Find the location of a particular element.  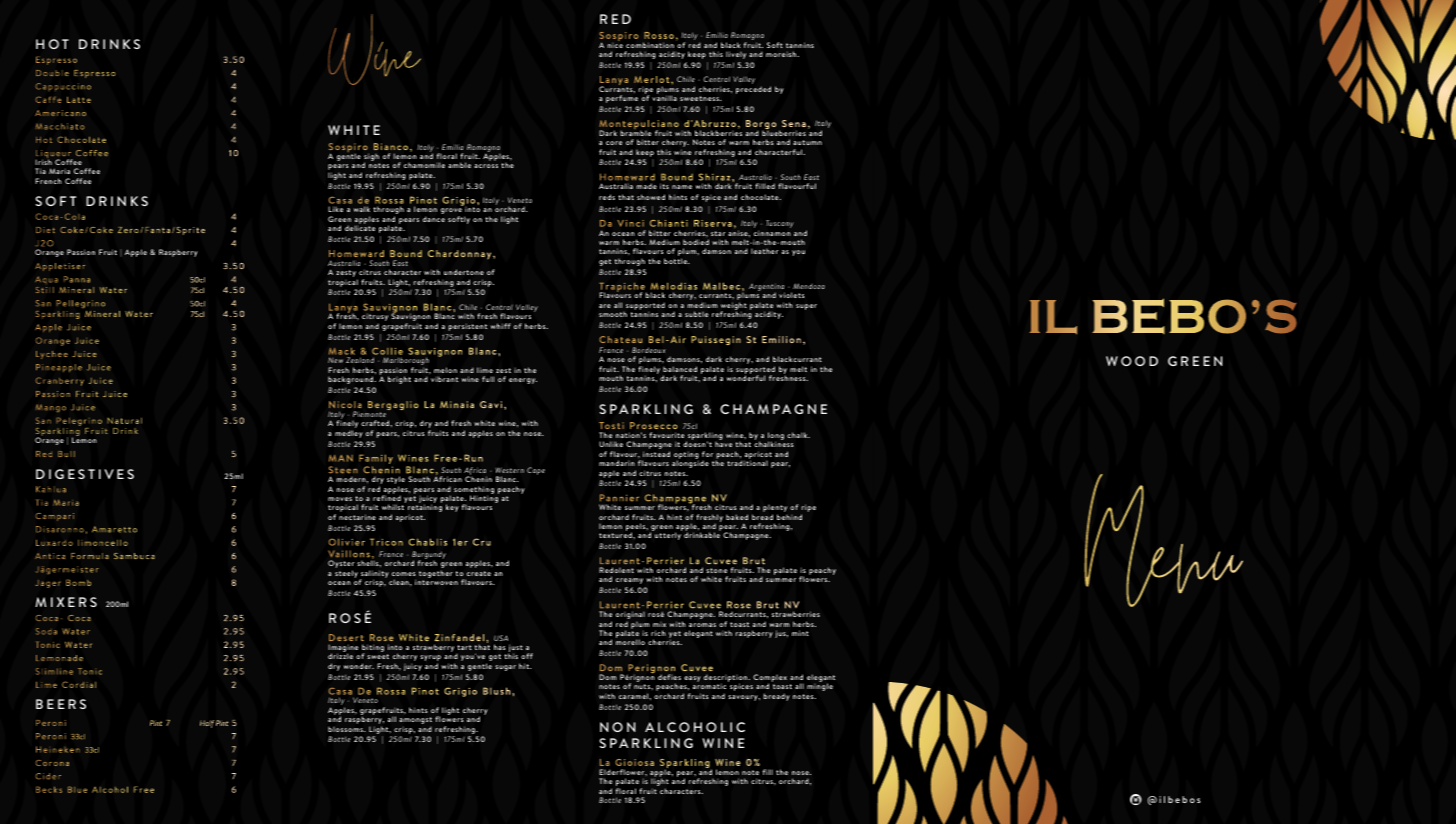

preceded is located at coordinates (753, 90).
